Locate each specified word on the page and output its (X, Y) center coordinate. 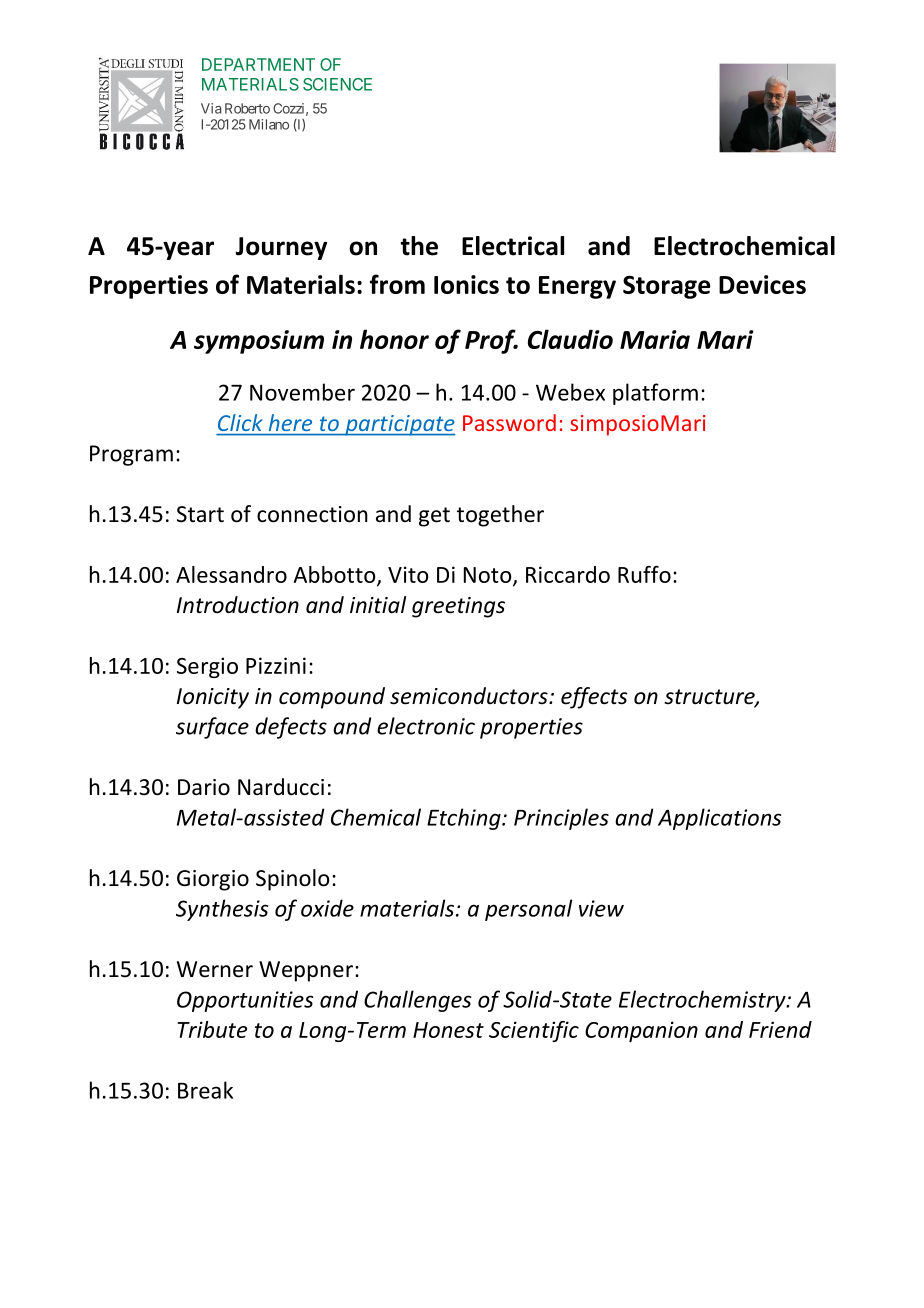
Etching (465, 819)
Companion (641, 1031)
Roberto (247, 108)
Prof (491, 341)
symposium (259, 342)
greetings (458, 607)
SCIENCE (337, 84)
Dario (204, 787)
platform (655, 394)
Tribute (212, 1029)
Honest (448, 1030)
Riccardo (568, 574)
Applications (719, 819)
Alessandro (231, 574)
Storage (667, 287)
